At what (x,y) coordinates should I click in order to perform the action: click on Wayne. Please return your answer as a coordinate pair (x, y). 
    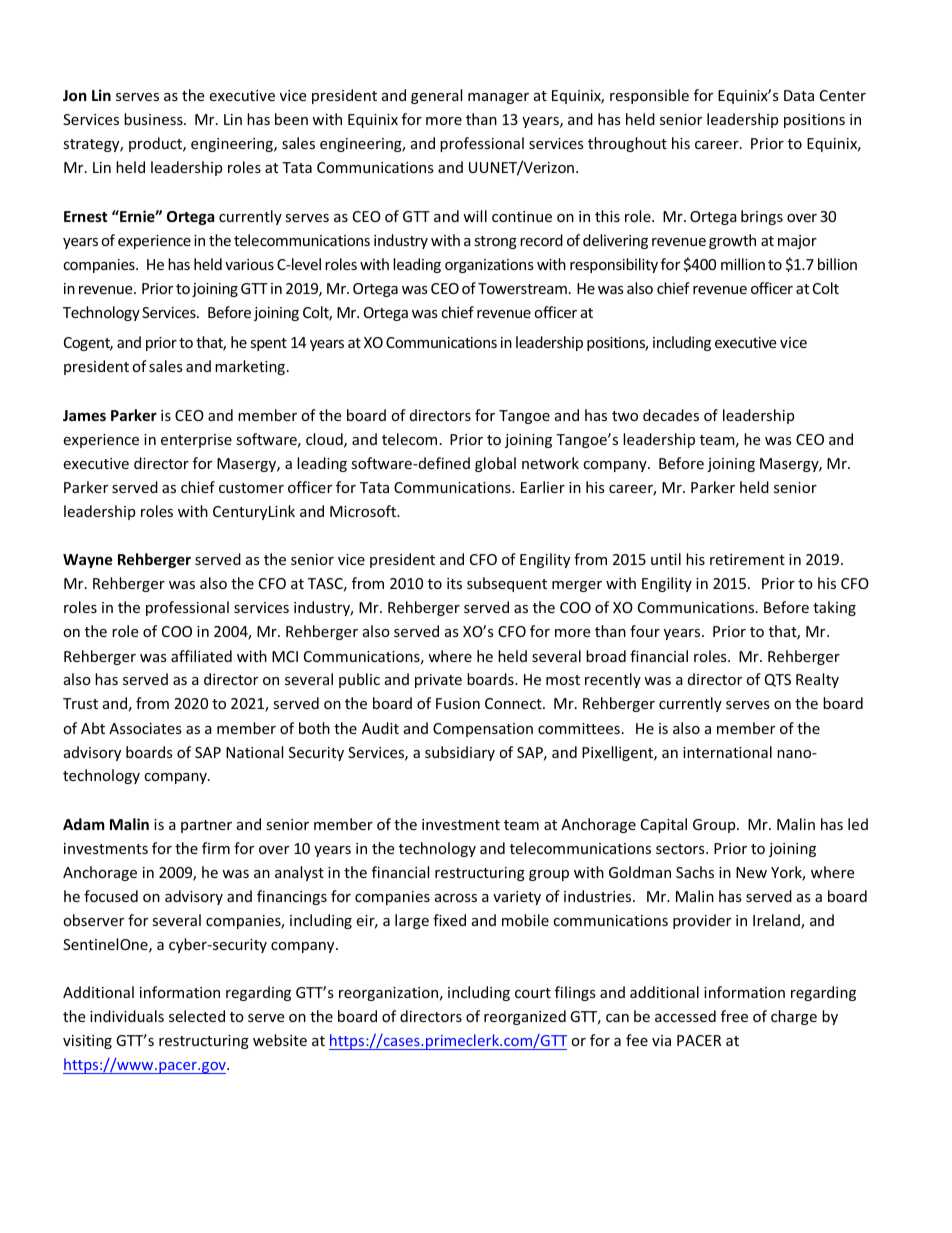
    Looking at the image, I should click on (88, 561).
